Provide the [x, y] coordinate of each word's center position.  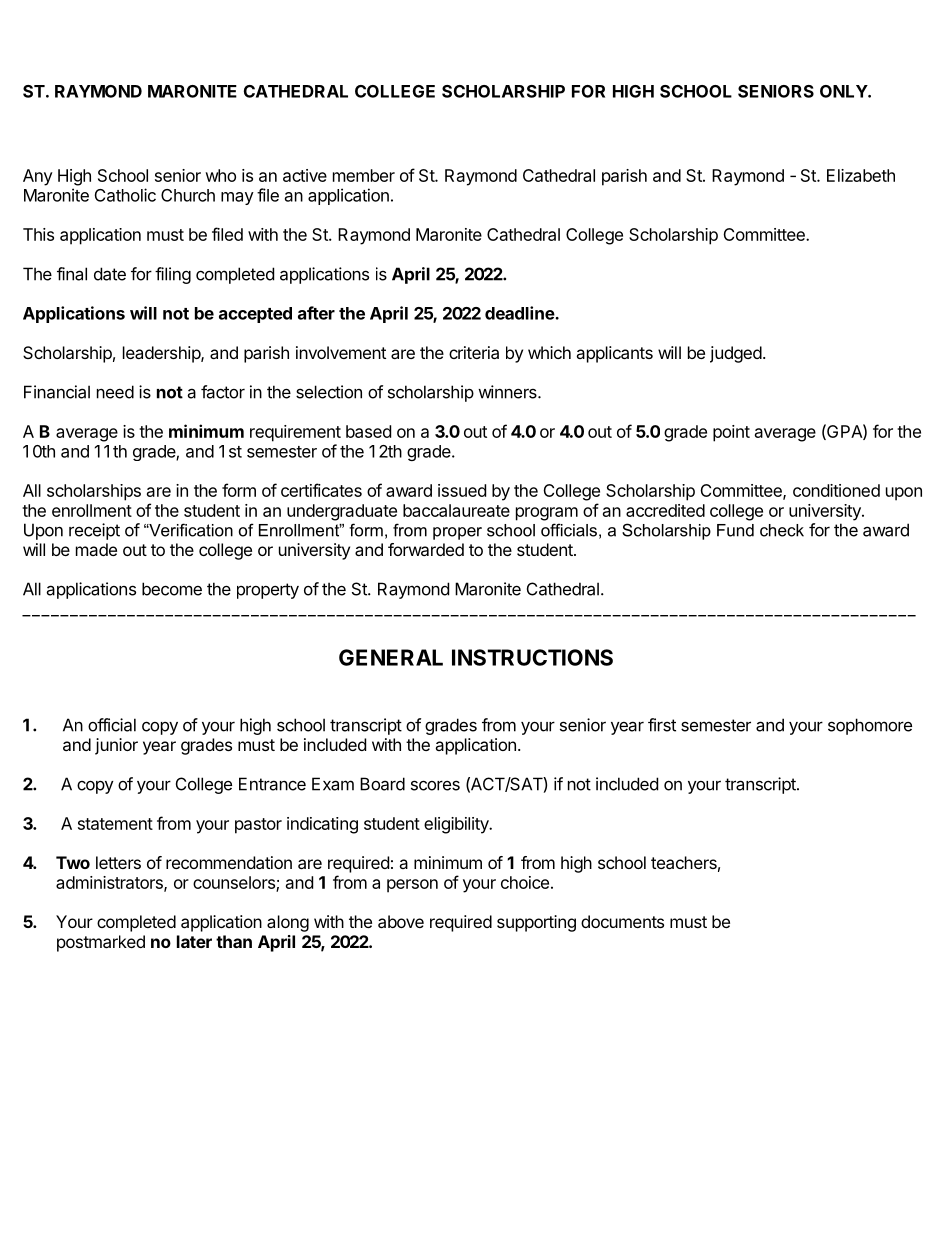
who [220, 175]
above [401, 921]
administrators [110, 883]
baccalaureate [456, 510]
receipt [94, 531]
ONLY [844, 91]
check [782, 530]
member [364, 175]
